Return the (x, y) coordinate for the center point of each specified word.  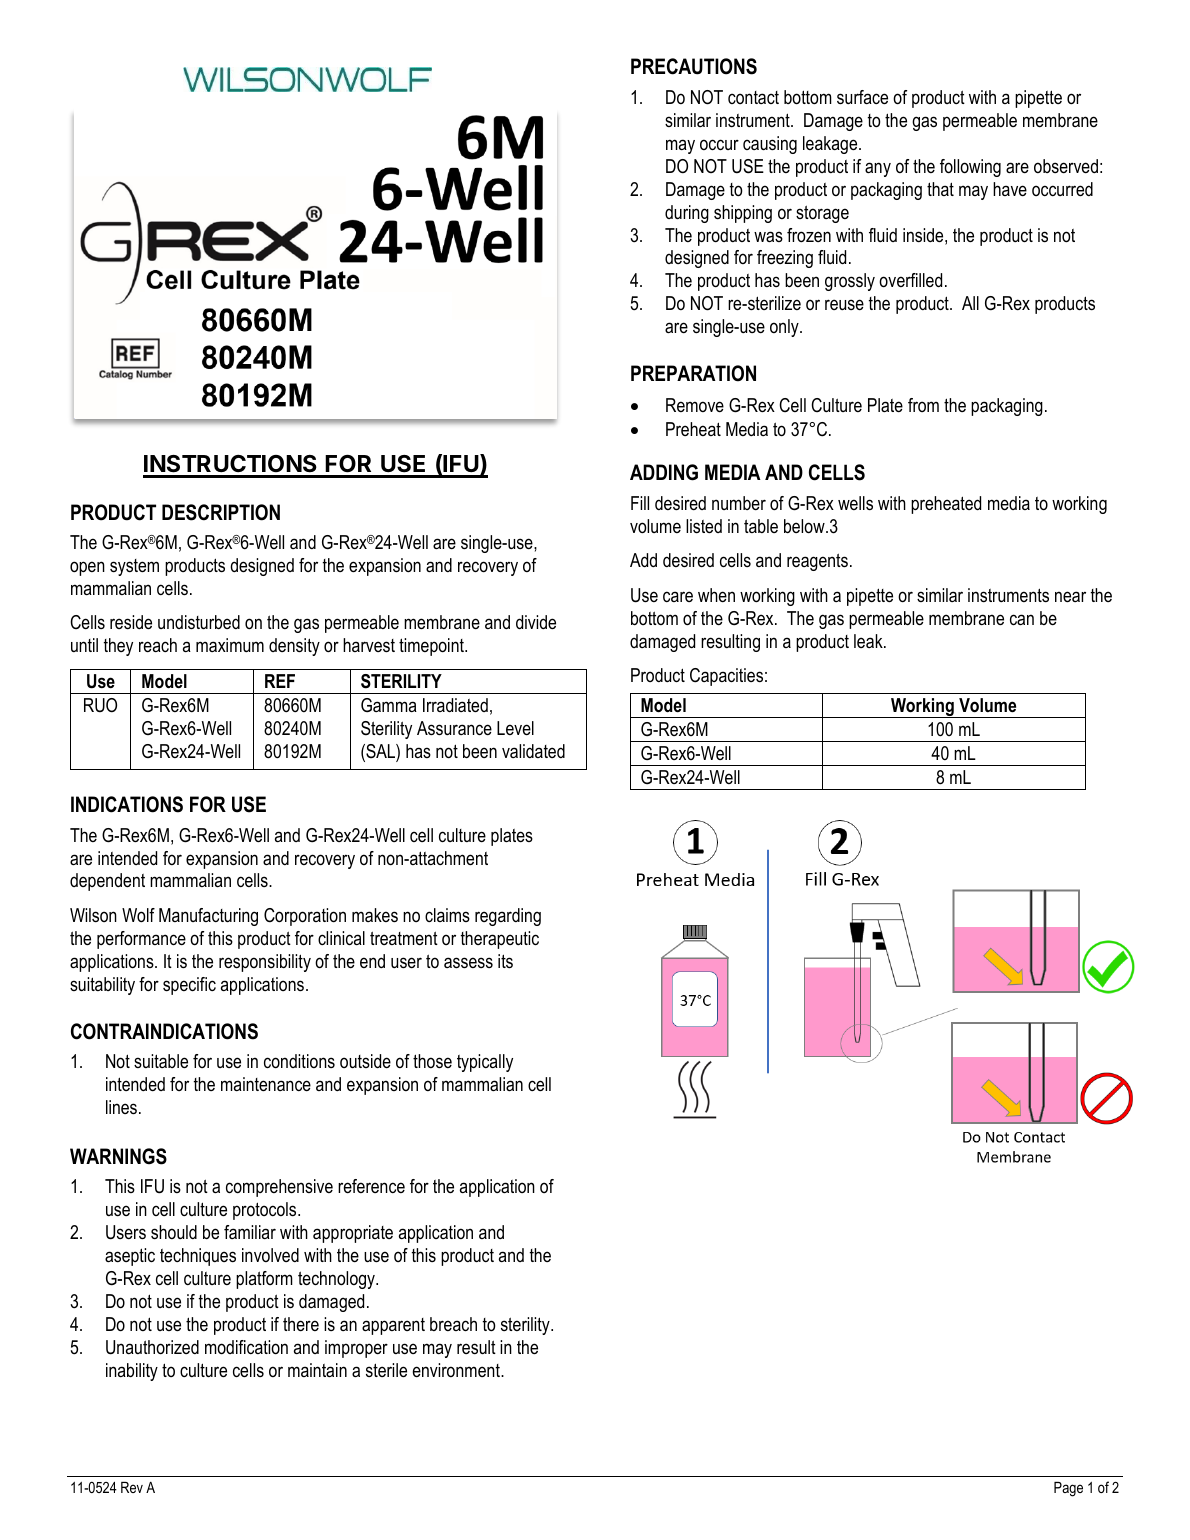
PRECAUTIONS (694, 66)
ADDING (664, 472)
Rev (132, 1487)
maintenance (266, 1084)
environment (457, 1370)
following (970, 168)
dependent (107, 882)
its (505, 961)
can (1022, 619)
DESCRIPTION (221, 512)
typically (485, 1063)
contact (753, 97)
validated (533, 751)
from (923, 405)
